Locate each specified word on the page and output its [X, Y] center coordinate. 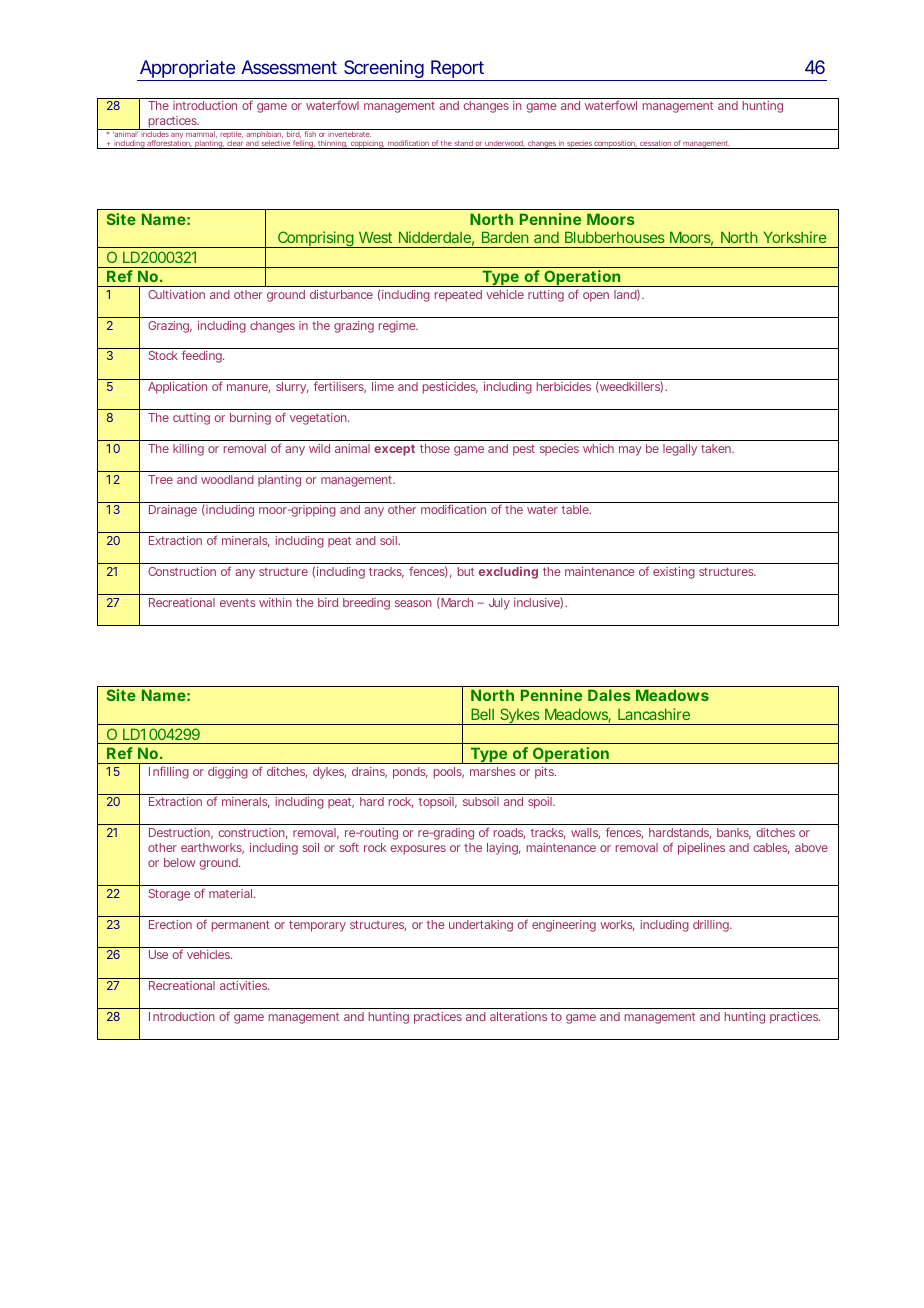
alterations [518, 1016]
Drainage [173, 511]
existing [674, 573]
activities [244, 985]
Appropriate [186, 70]
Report [458, 70]
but [466, 571]
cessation [655, 145]
